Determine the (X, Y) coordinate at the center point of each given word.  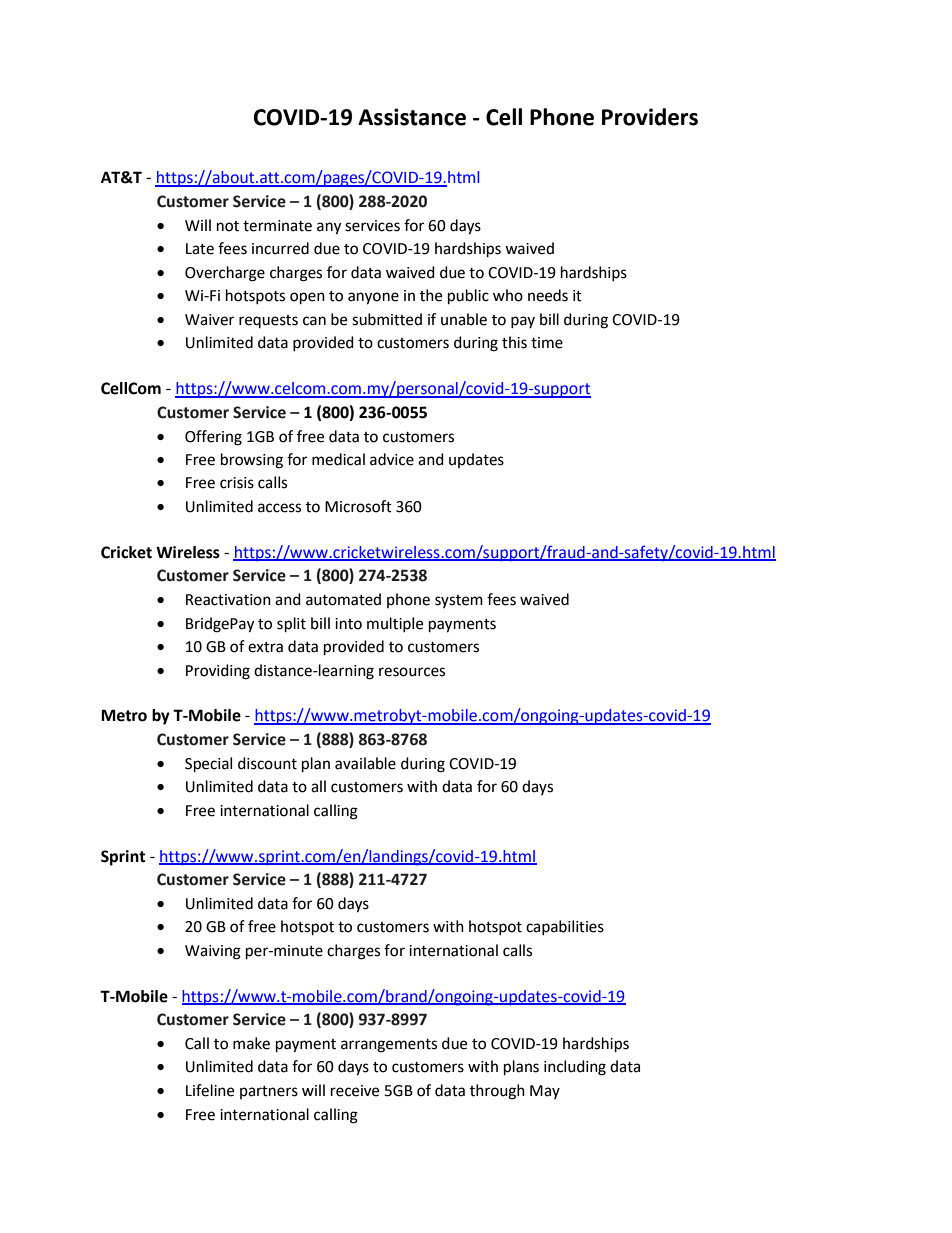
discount (267, 763)
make (251, 1043)
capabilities (565, 927)
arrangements (389, 1046)
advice (392, 459)
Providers (650, 117)
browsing (252, 461)
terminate (277, 226)
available (365, 763)
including (575, 1068)
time (547, 343)
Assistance (412, 117)
